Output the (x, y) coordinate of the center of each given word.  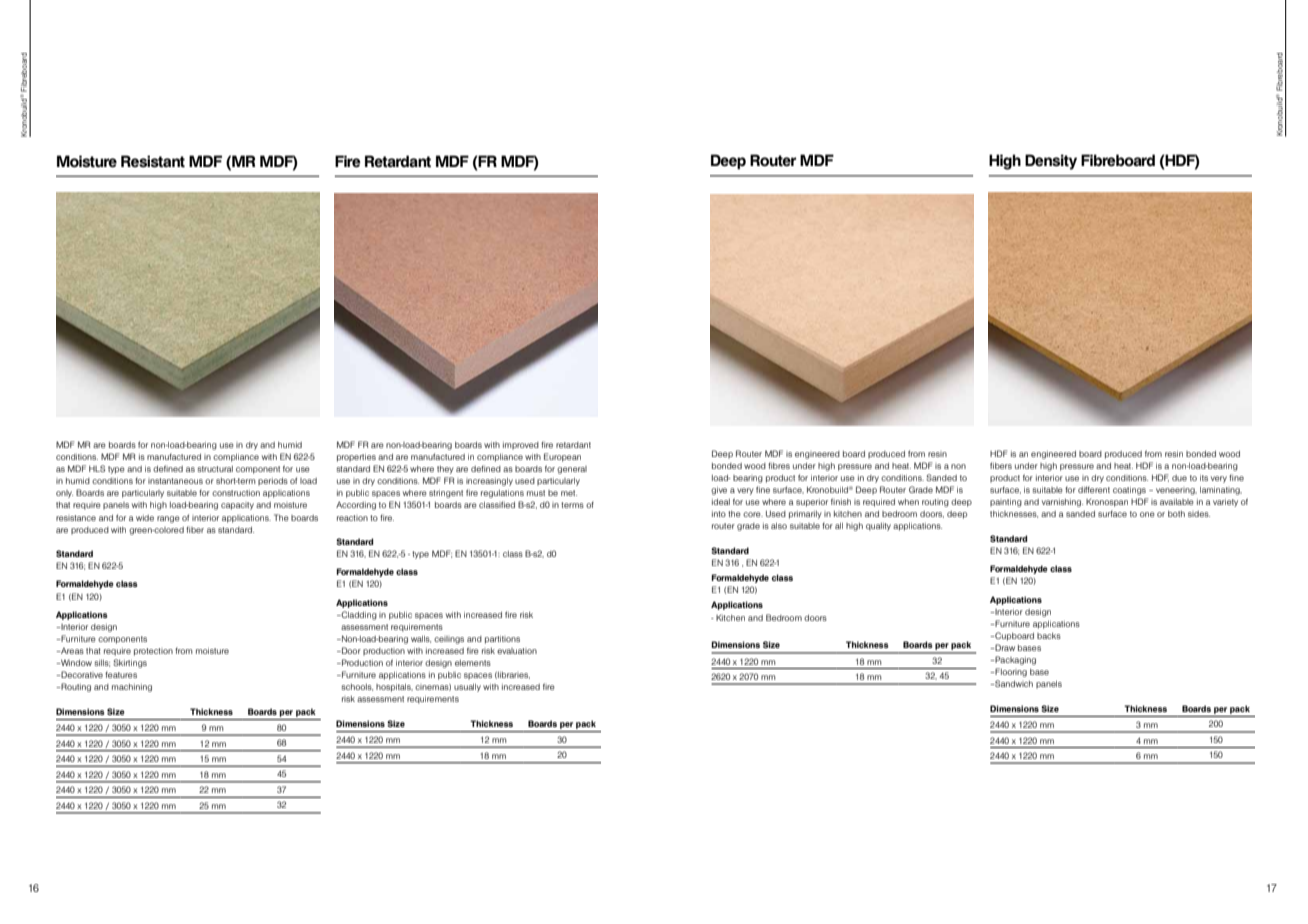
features (121, 674)
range (168, 519)
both (1176, 514)
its (1204, 478)
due (1179, 478)
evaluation (517, 651)
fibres (779, 465)
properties (356, 458)
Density (1051, 162)
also (779, 526)
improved (521, 446)
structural (215, 469)
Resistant (153, 161)
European (562, 457)
